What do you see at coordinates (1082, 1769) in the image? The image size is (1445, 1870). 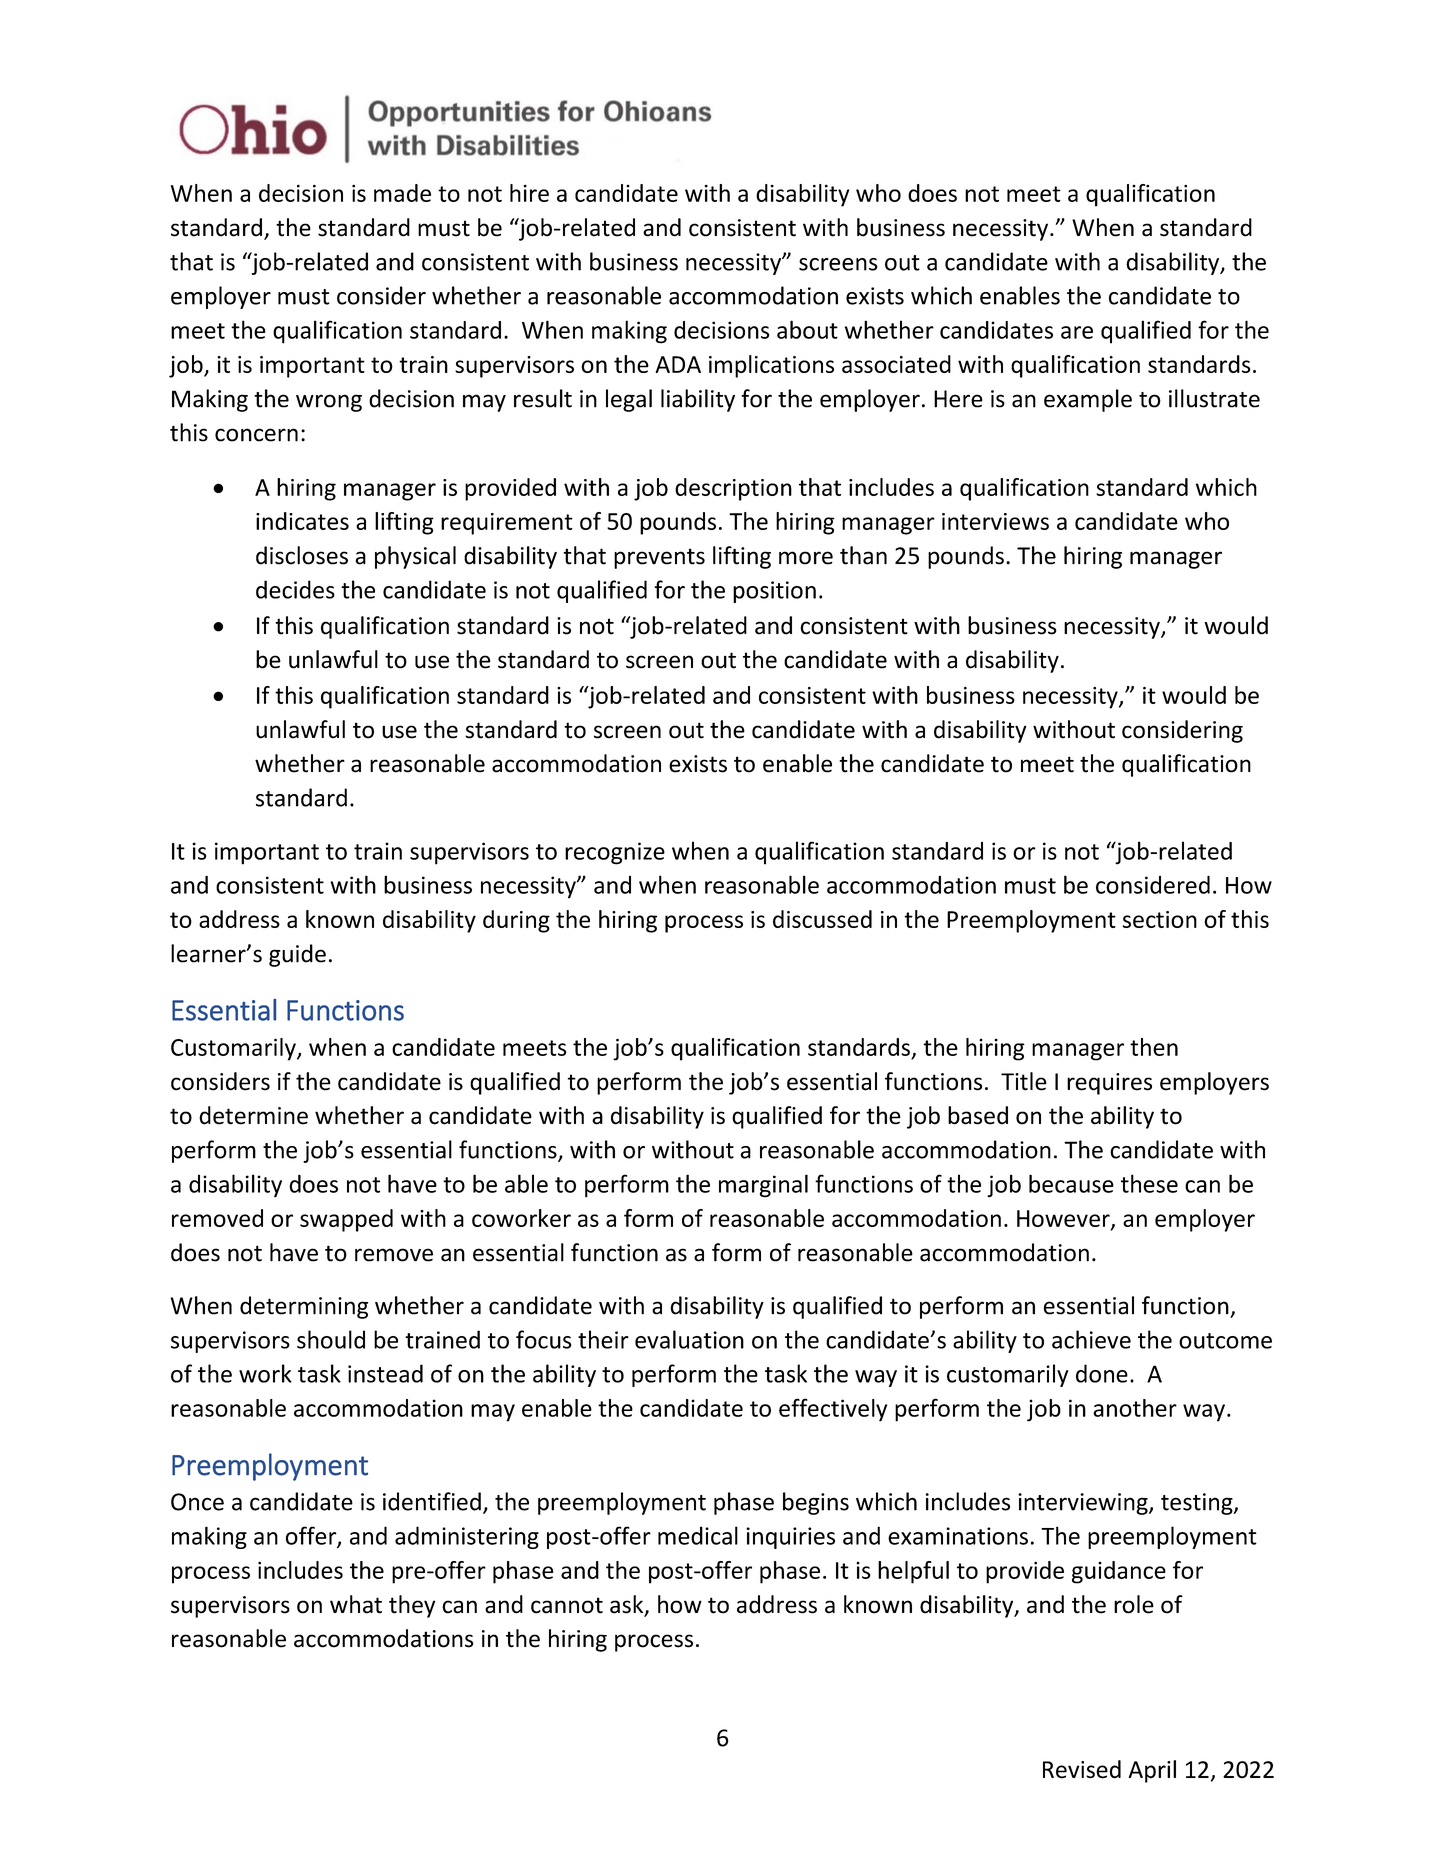 I see `Revised` at bounding box center [1082, 1769].
